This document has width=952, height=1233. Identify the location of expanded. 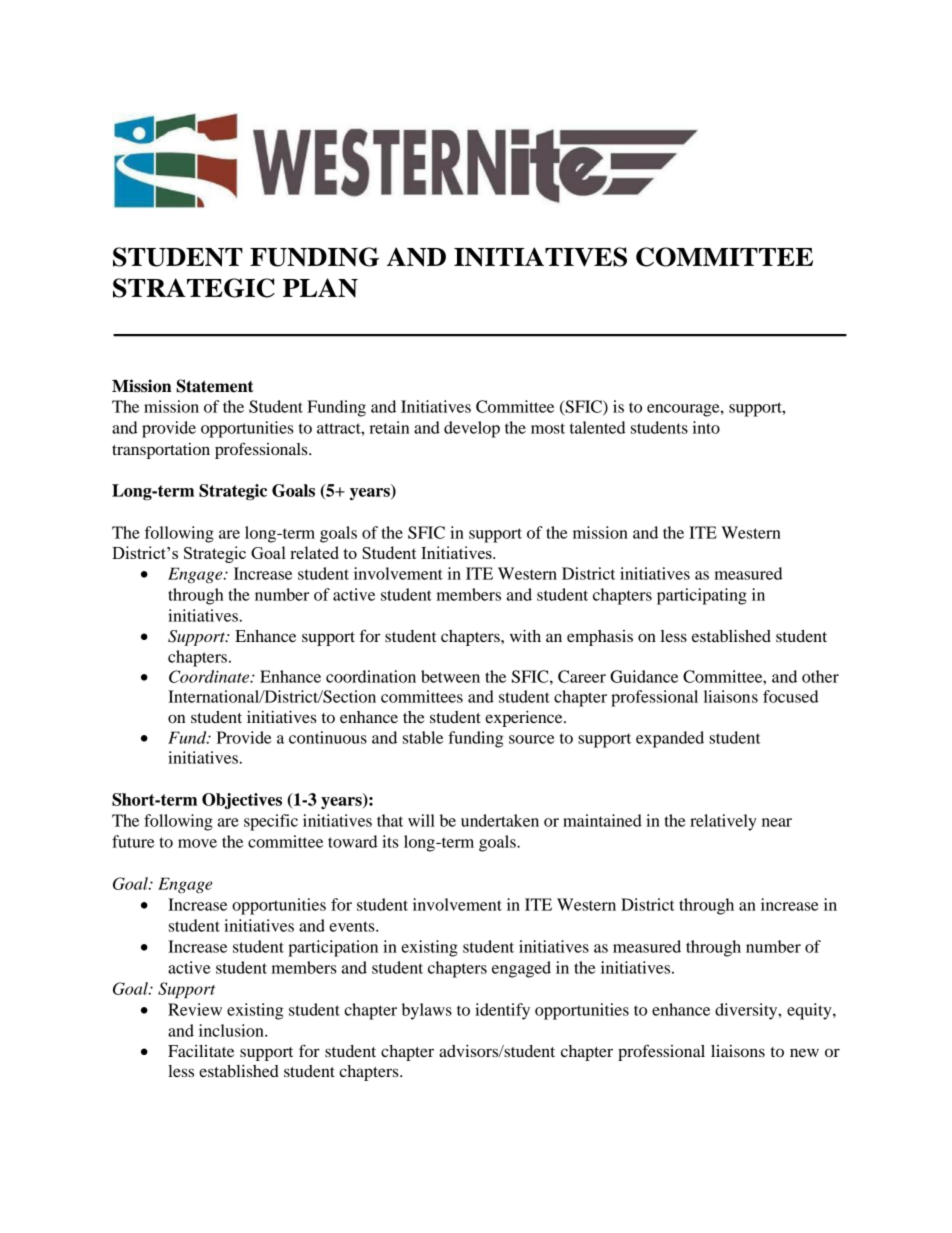
(670, 739).
